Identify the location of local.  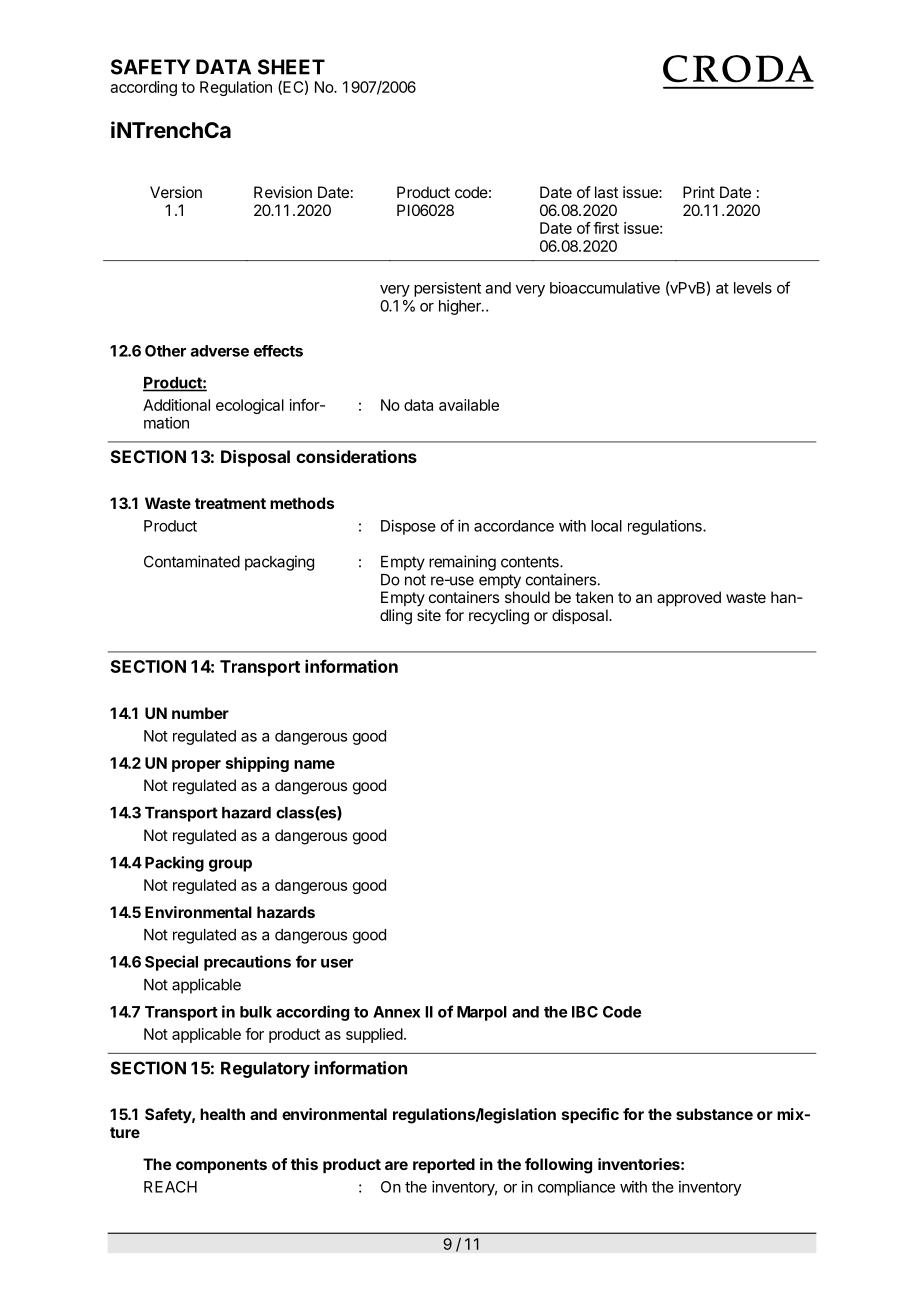
(606, 526).
